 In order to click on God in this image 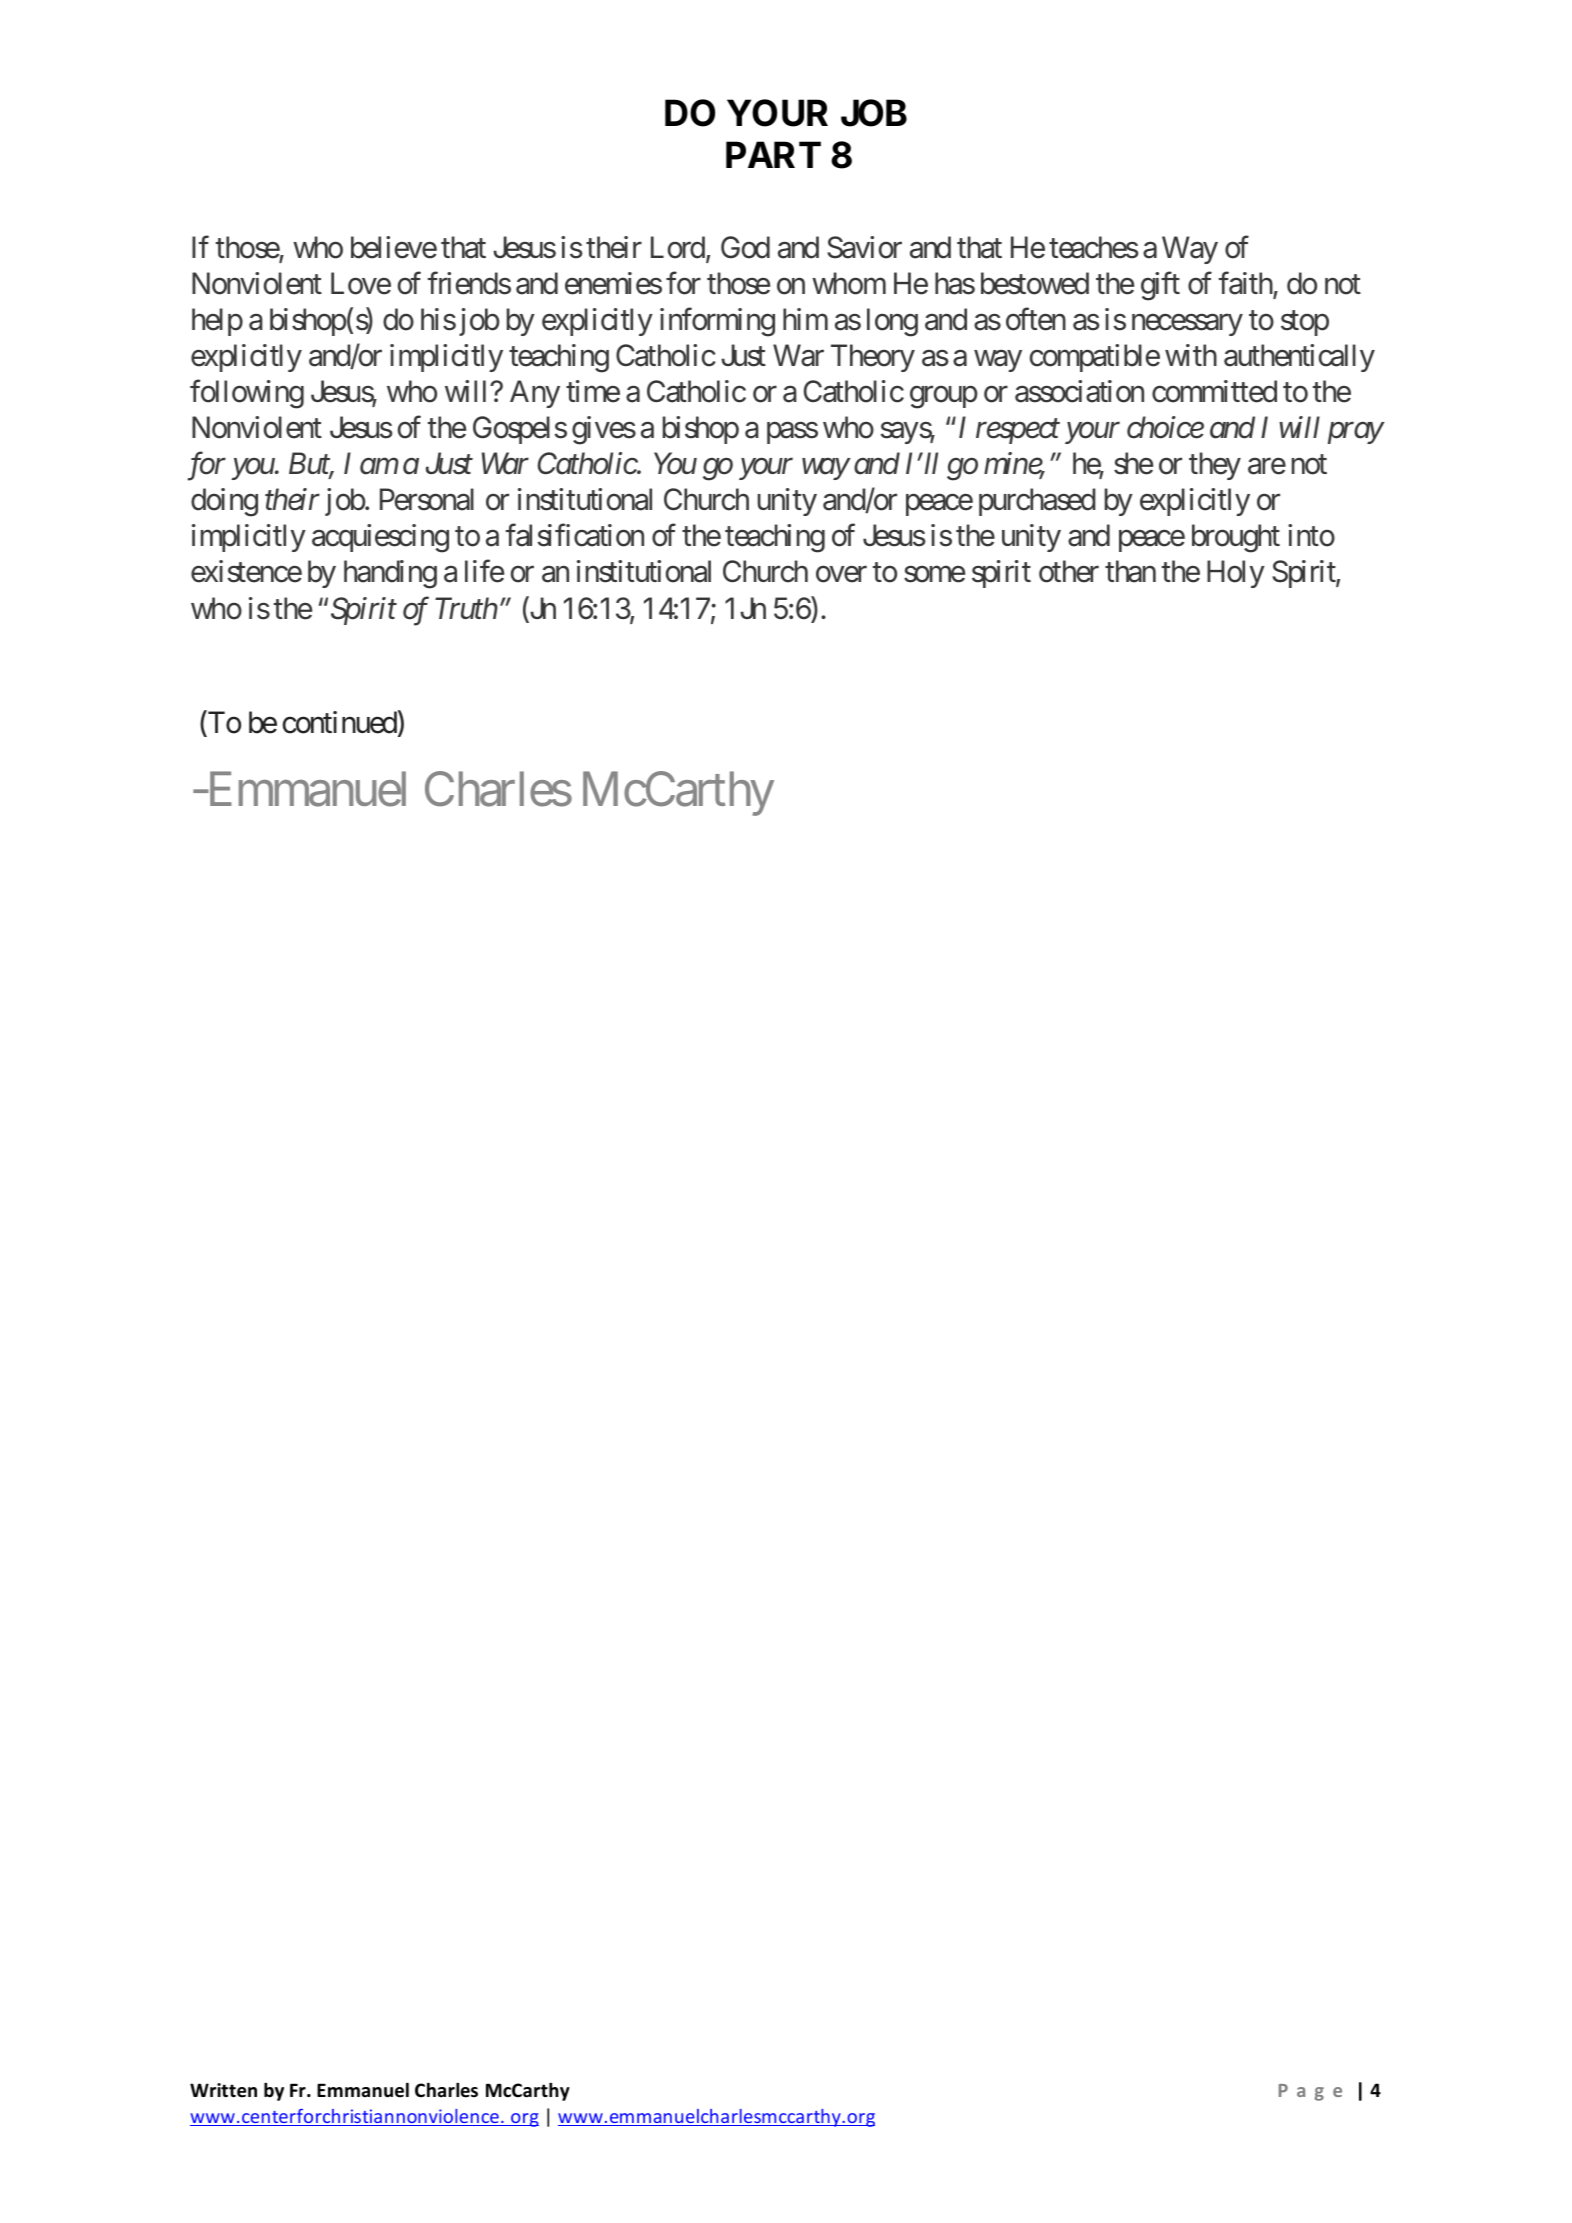, I will do `click(745, 247)`.
